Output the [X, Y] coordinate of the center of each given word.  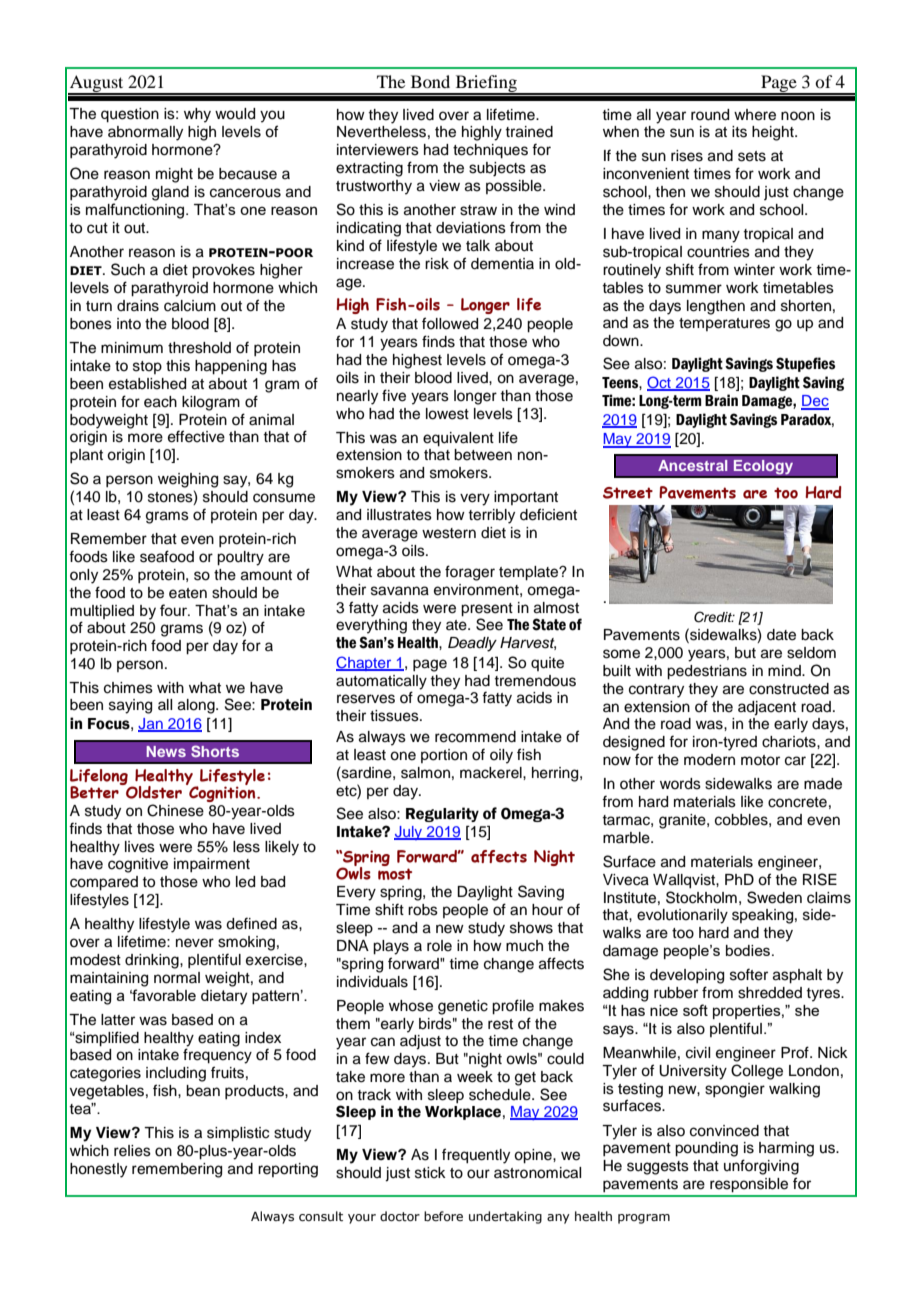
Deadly [472, 644]
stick [430, 1173]
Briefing [486, 84]
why [197, 115]
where [755, 115]
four [175, 610]
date [781, 635]
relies [132, 1151]
